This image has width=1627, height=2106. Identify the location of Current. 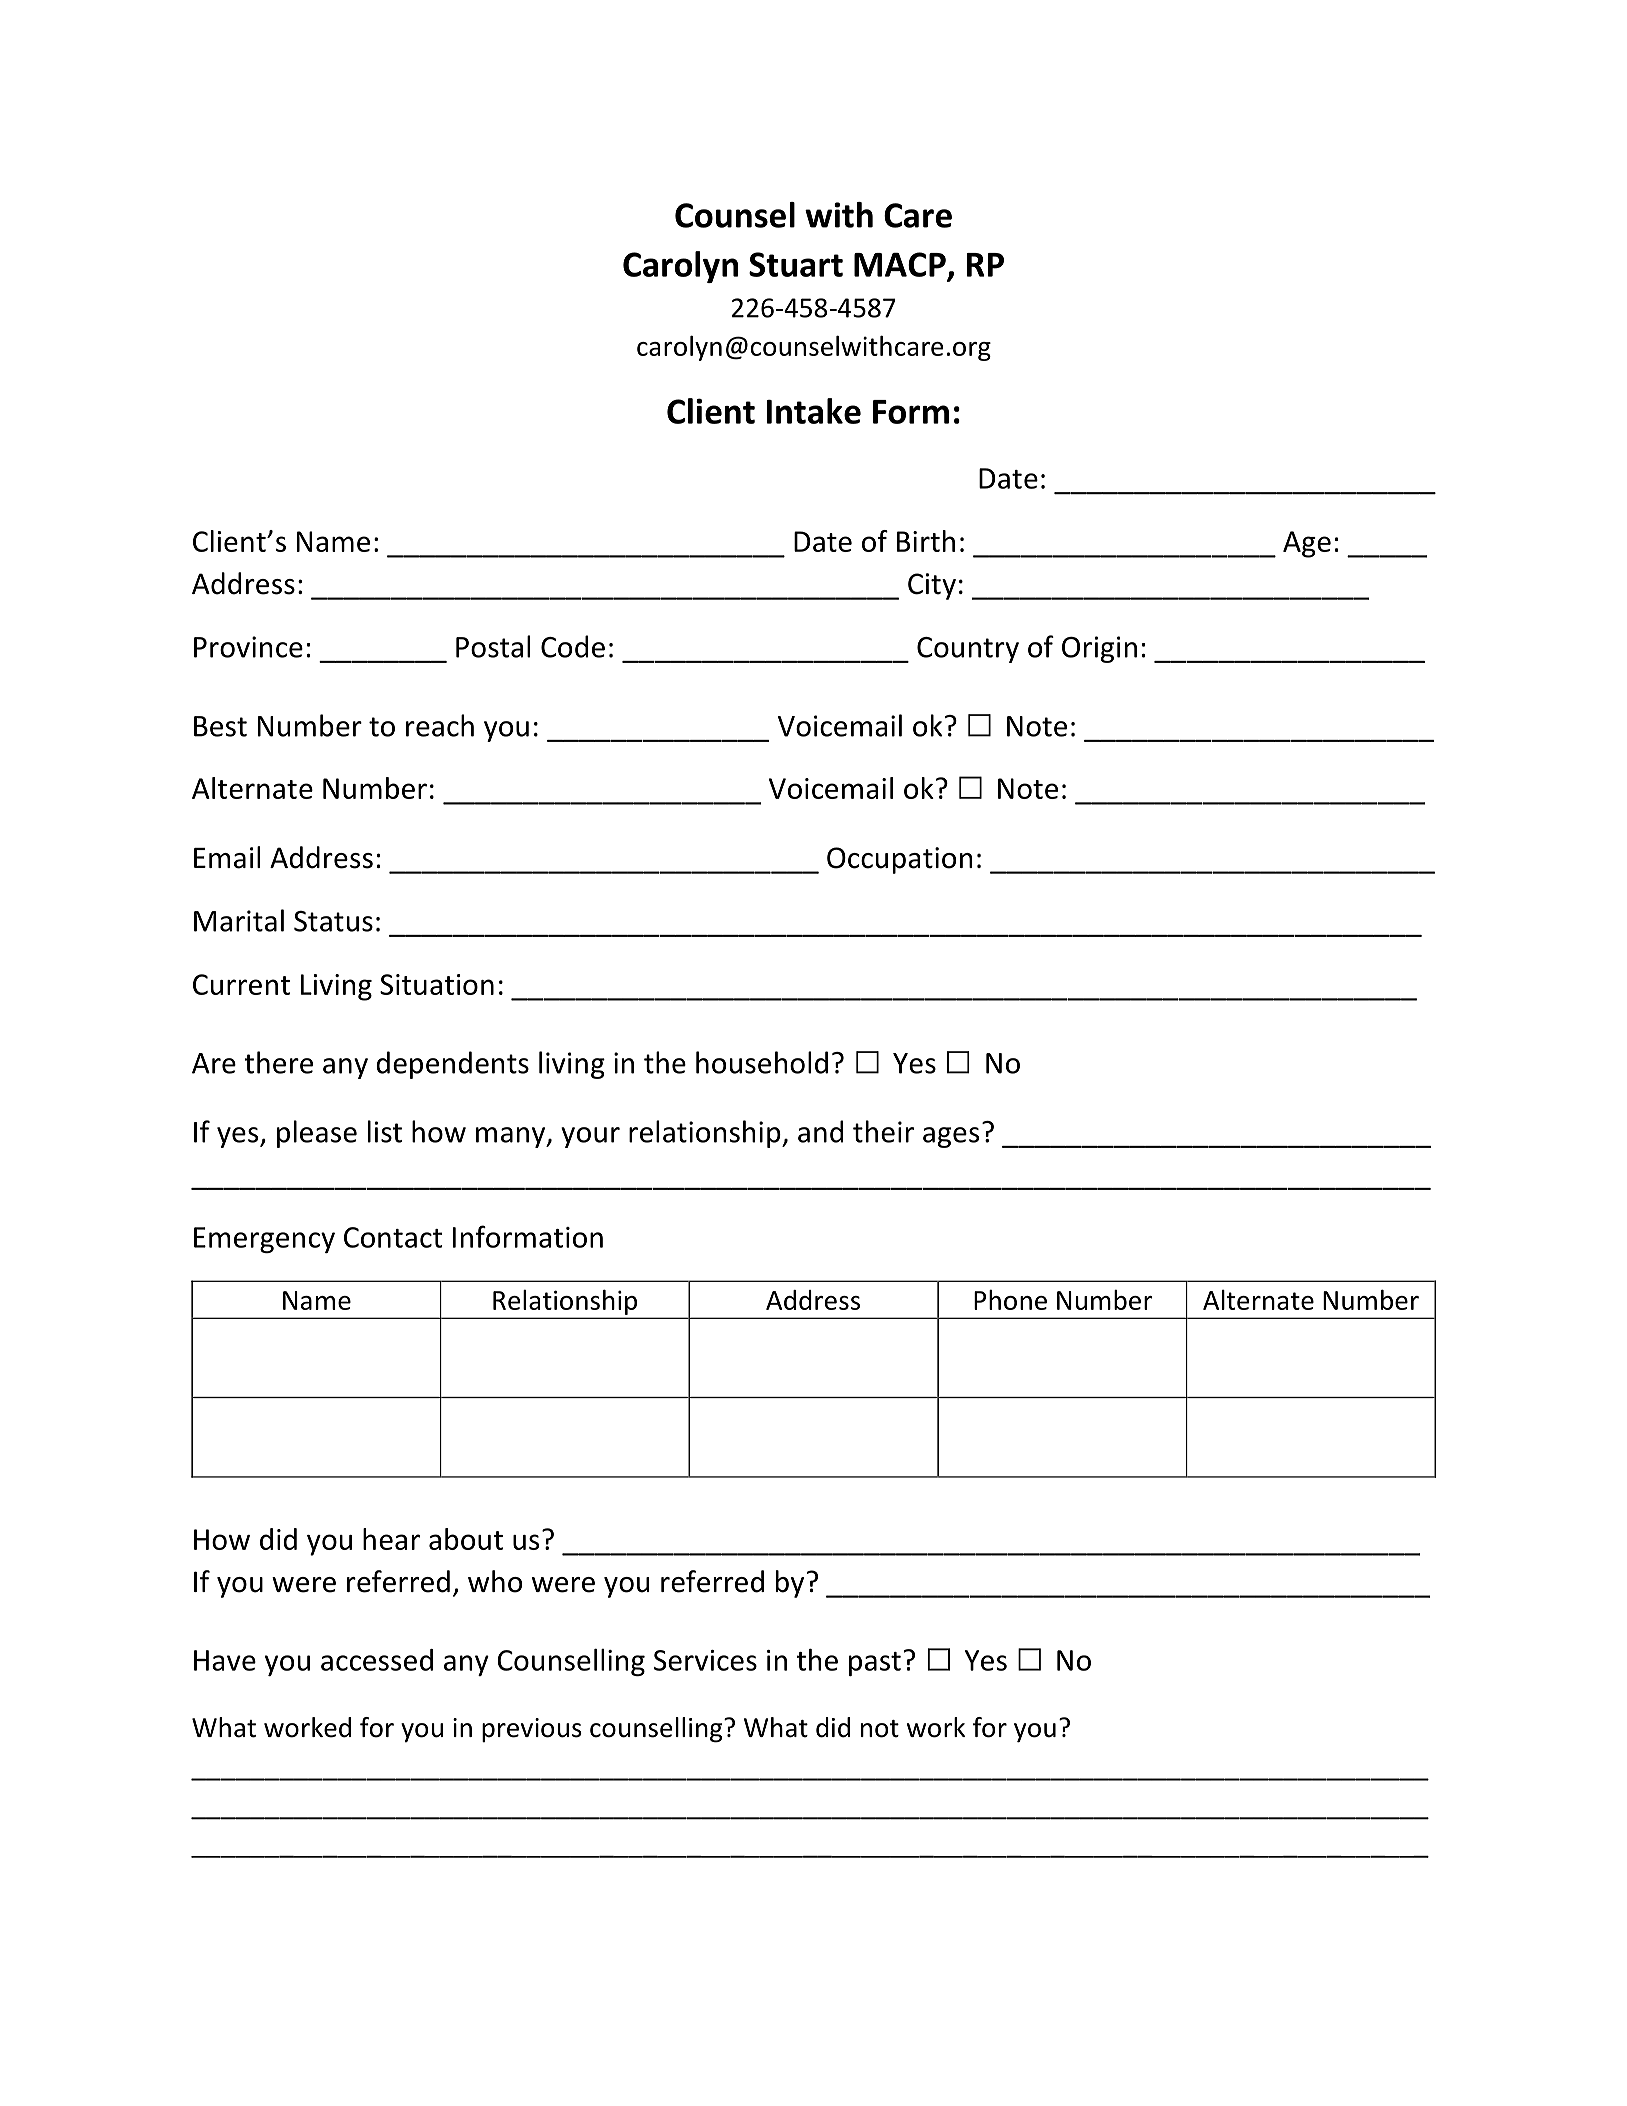
(241, 984).
